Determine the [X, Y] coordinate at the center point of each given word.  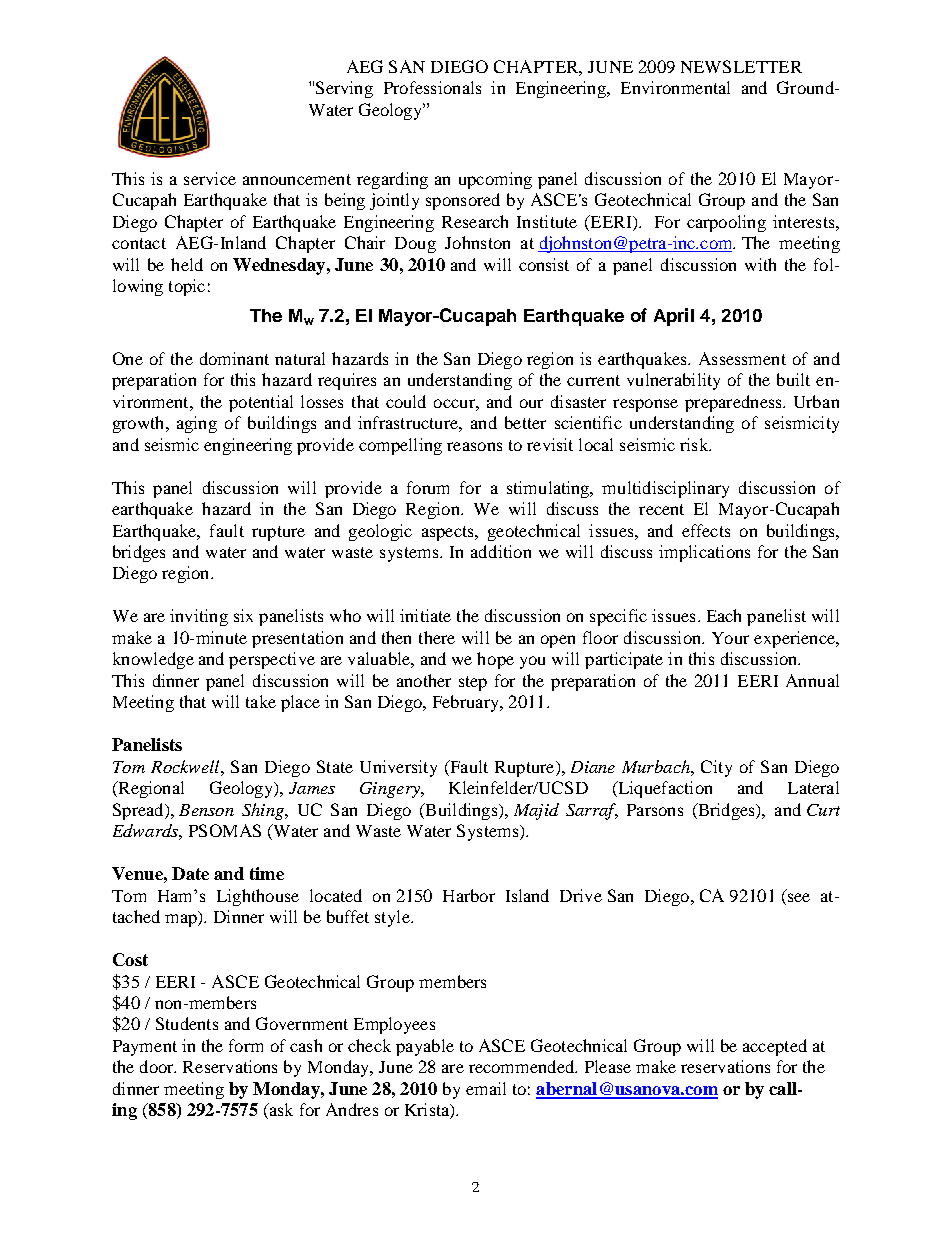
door [158, 1066]
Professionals [432, 87]
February [467, 703]
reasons [474, 446]
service [210, 178]
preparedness [734, 403]
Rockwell [186, 766]
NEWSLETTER [741, 66]
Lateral [813, 787]
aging [197, 424]
